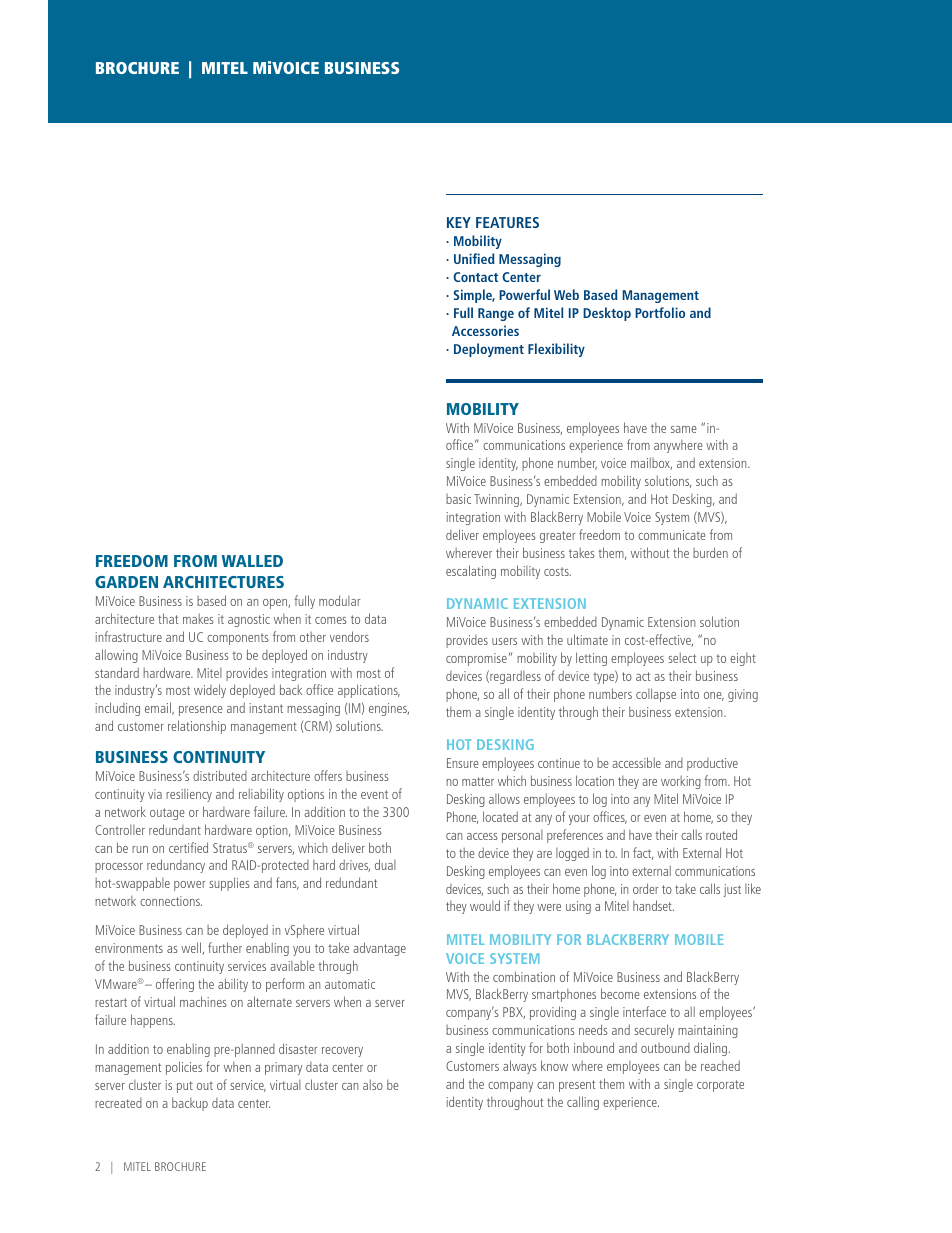 The height and width of the screenshot is (1233, 952). I want to click on Unified, so click(474, 258).
